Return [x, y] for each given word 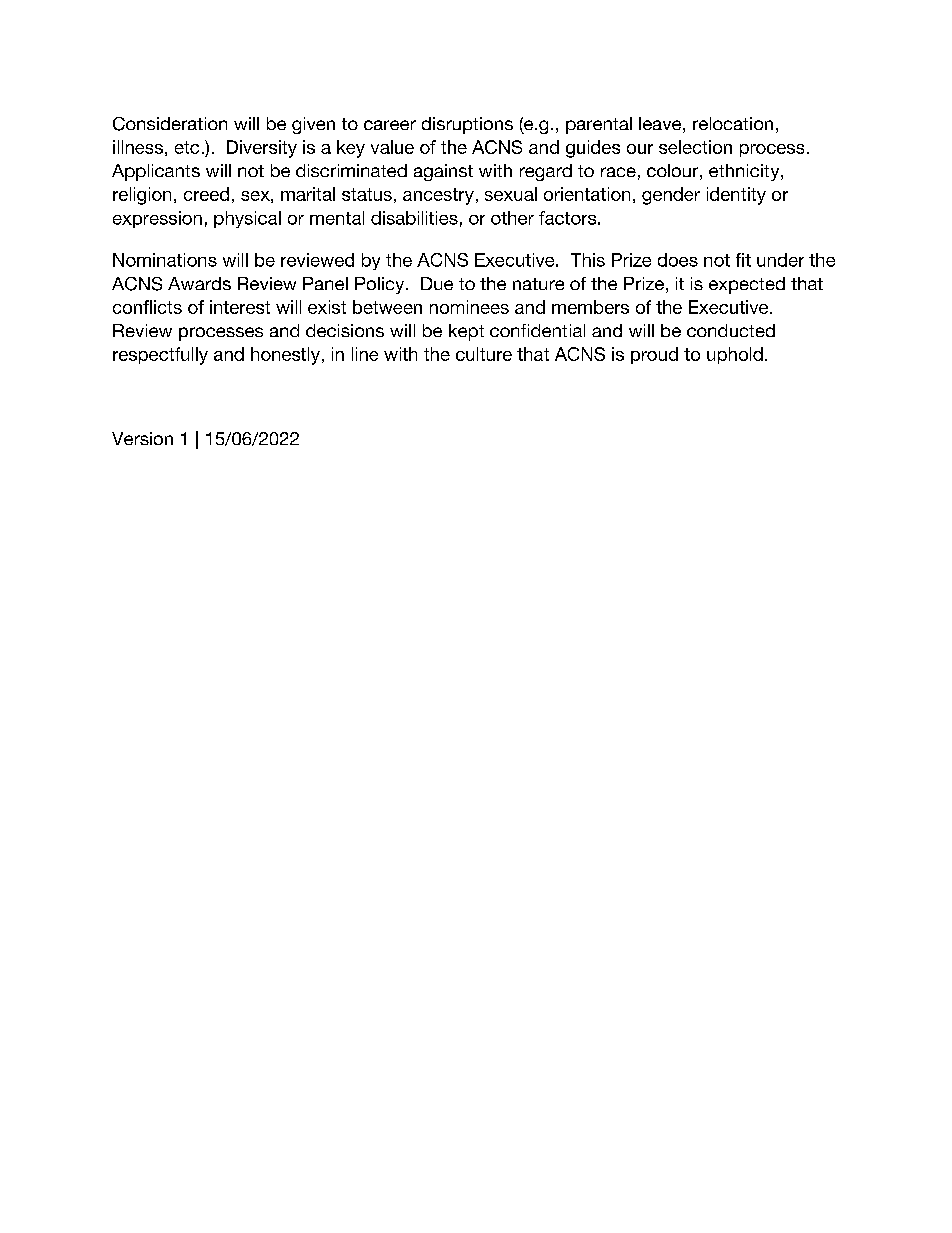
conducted [731, 330]
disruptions [467, 125]
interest [240, 307]
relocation [733, 123]
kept [466, 332]
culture [484, 354]
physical [247, 219]
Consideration [170, 124]
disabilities [414, 218]
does [678, 260]
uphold [735, 355]
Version [142, 438]
